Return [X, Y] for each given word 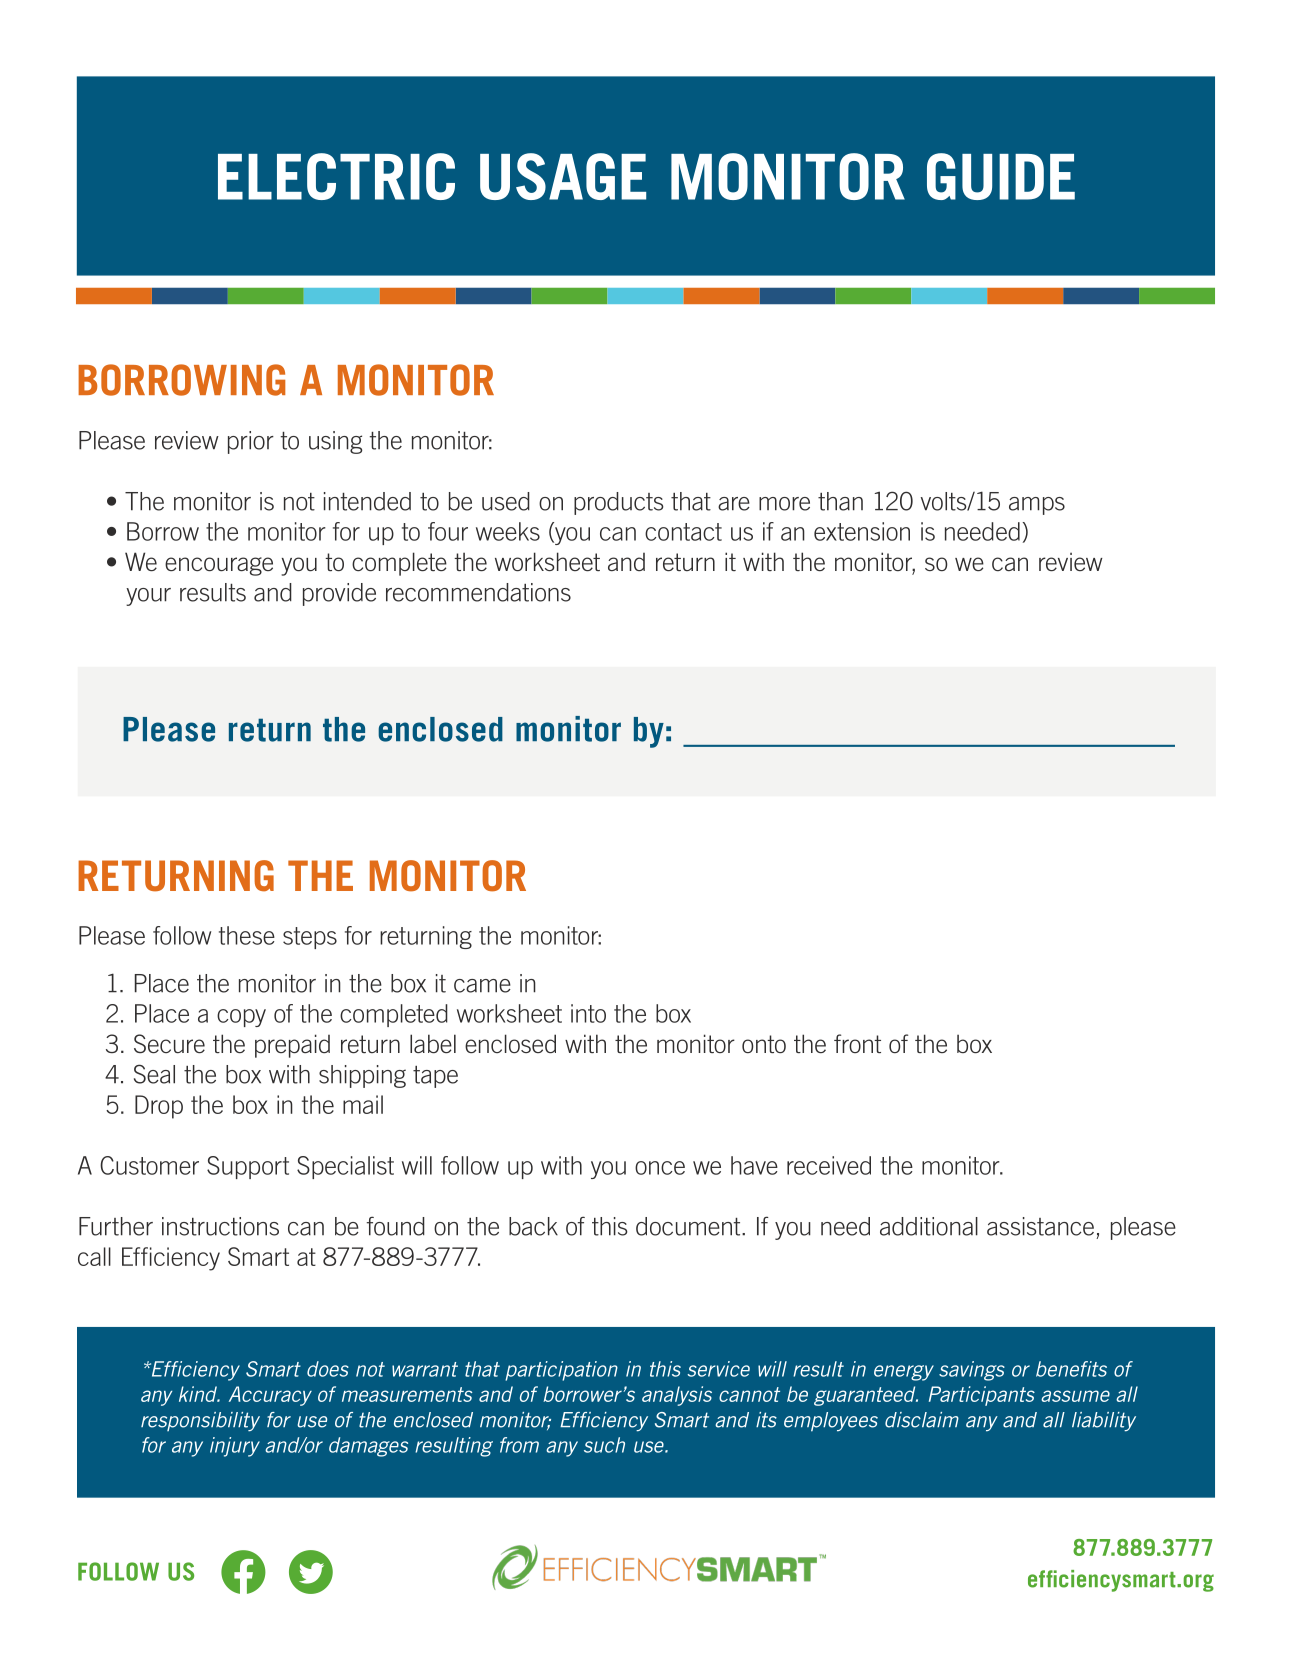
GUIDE [1001, 176]
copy [241, 1018]
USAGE [563, 176]
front [857, 1043]
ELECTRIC [336, 176]
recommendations [478, 592]
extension [862, 531]
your [148, 597]
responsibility [200, 1422]
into [588, 1013]
